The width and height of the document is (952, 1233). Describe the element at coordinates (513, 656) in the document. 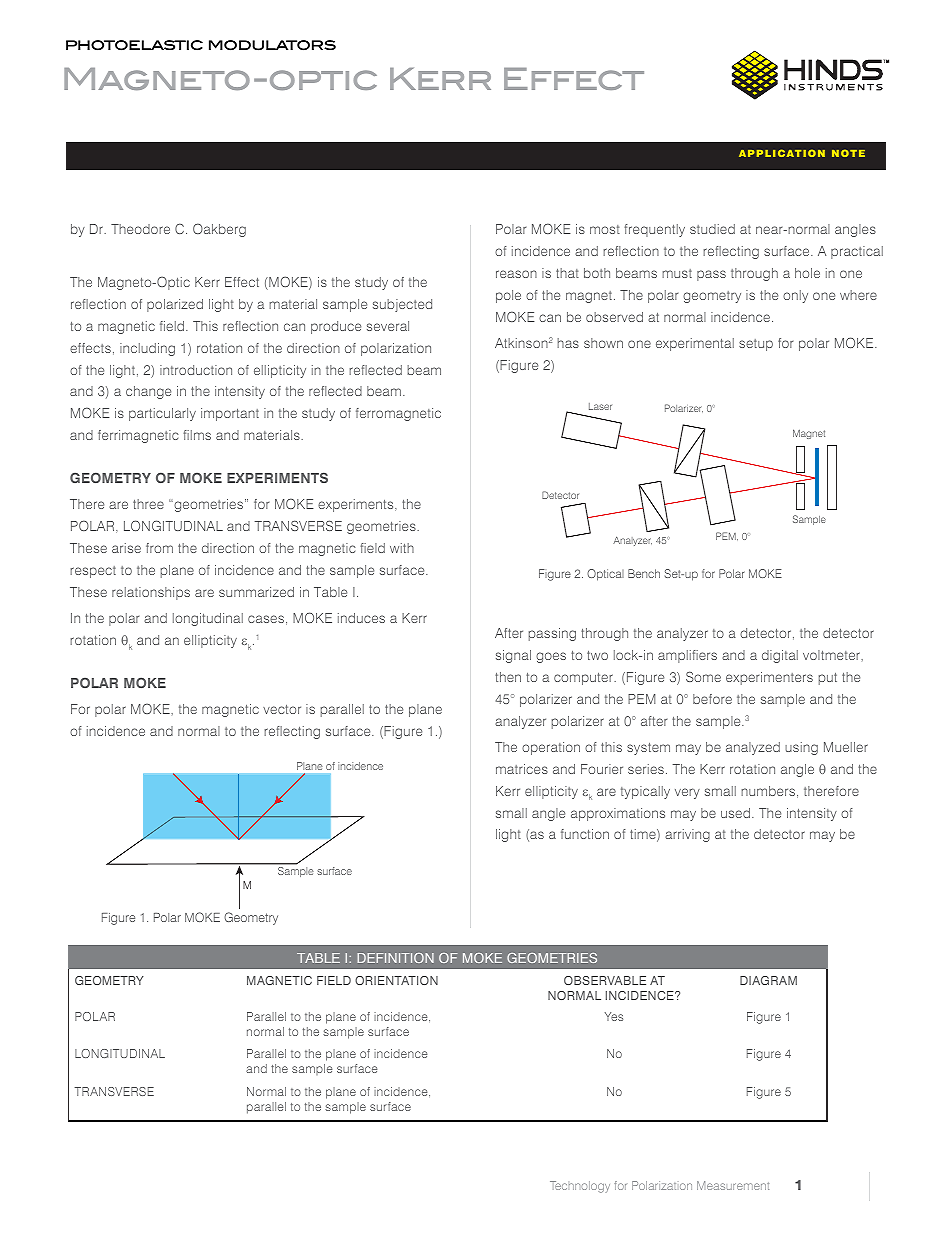

I see `signal` at that location.
